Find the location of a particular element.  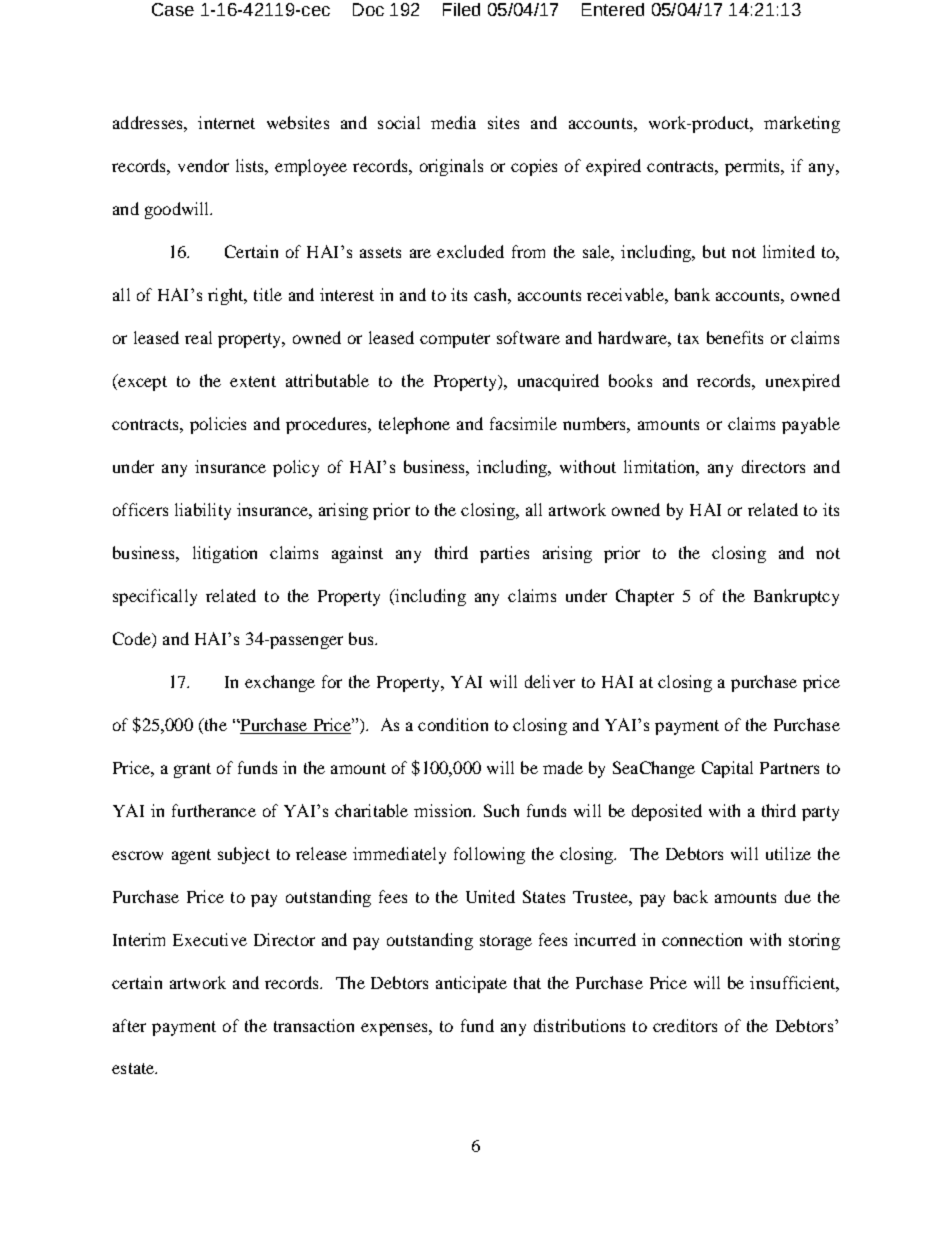

Chapter is located at coordinates (645, 597).
